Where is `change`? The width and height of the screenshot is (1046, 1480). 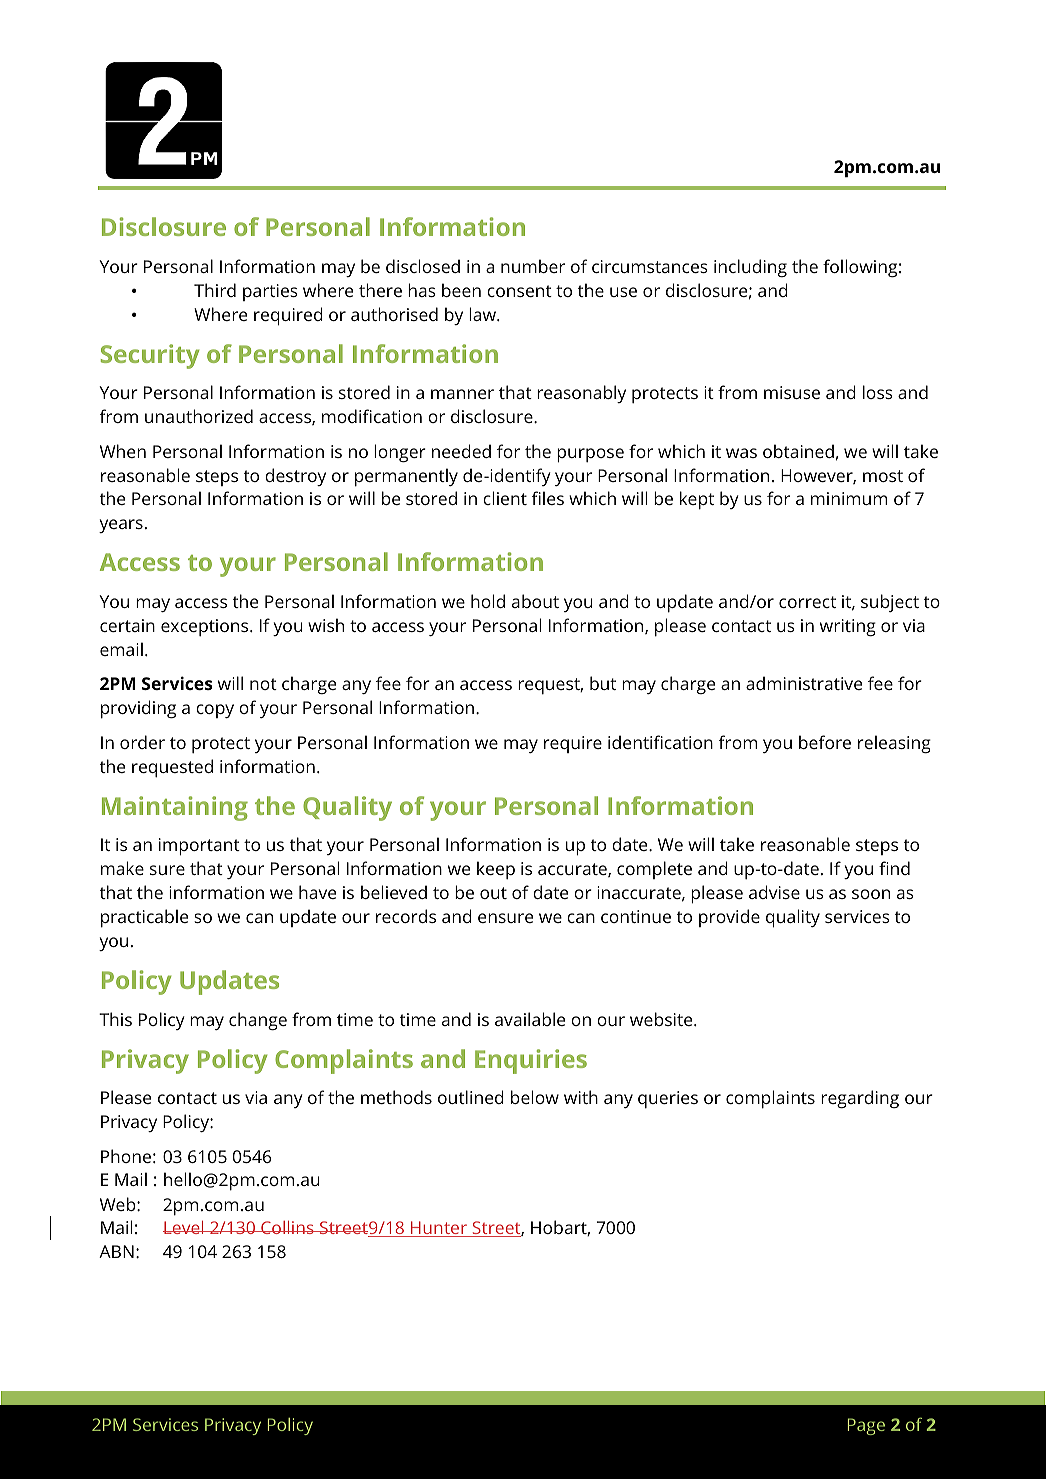
change is located at coordinates (258, 1021).
